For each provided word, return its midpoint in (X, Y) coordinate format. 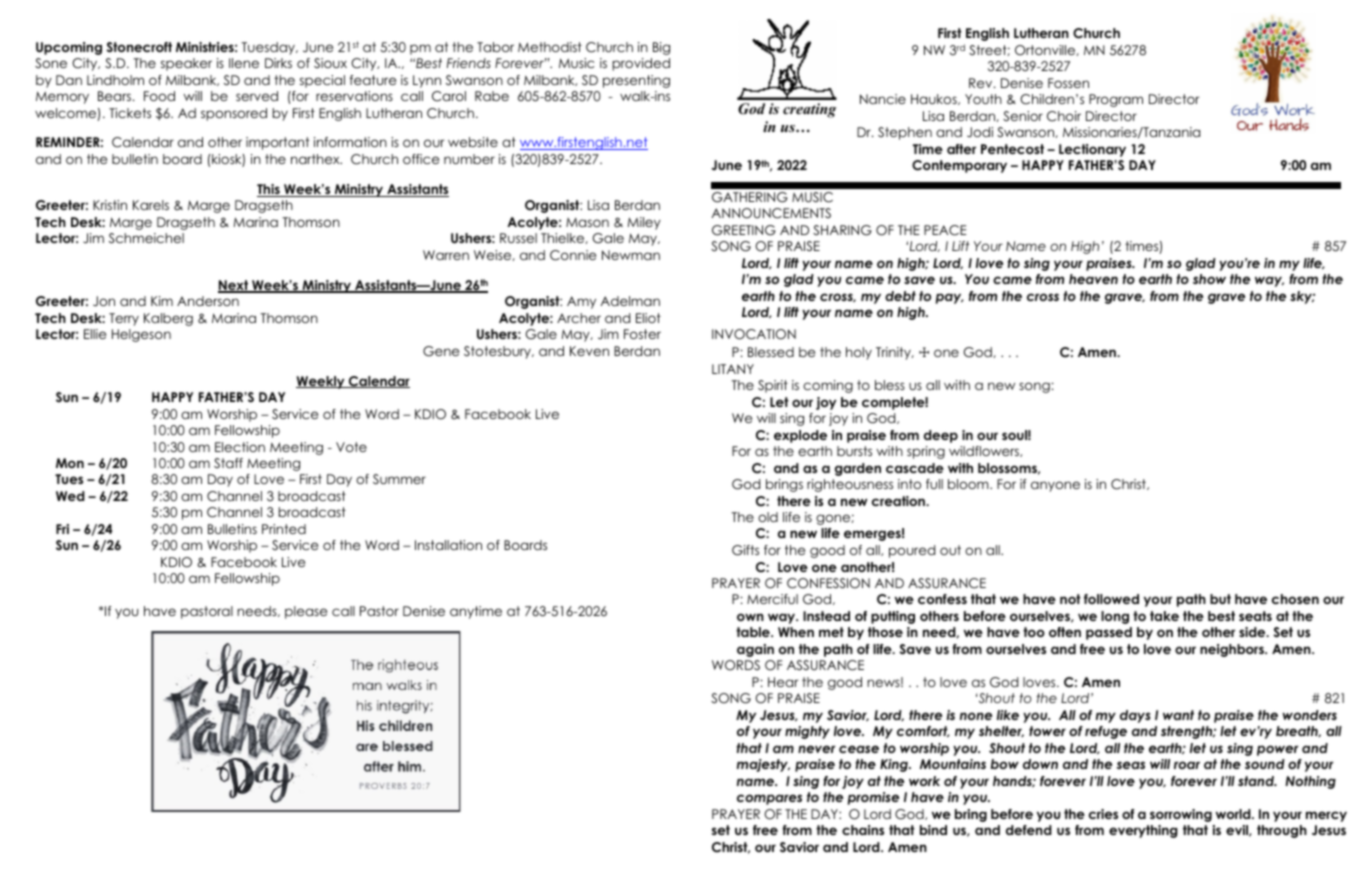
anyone (1055, 486)
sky (1302, 297)
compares (769, 799)
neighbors (1233, 650)
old (768, 517)
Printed (284, 529)
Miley (644, 223)
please (306, 612)
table (754, 632)
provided (641, 64)
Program (1116, 100)
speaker (186, 64)
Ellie (95, 334)
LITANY (733, 369)
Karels (151, 205)
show (1209, 279)
